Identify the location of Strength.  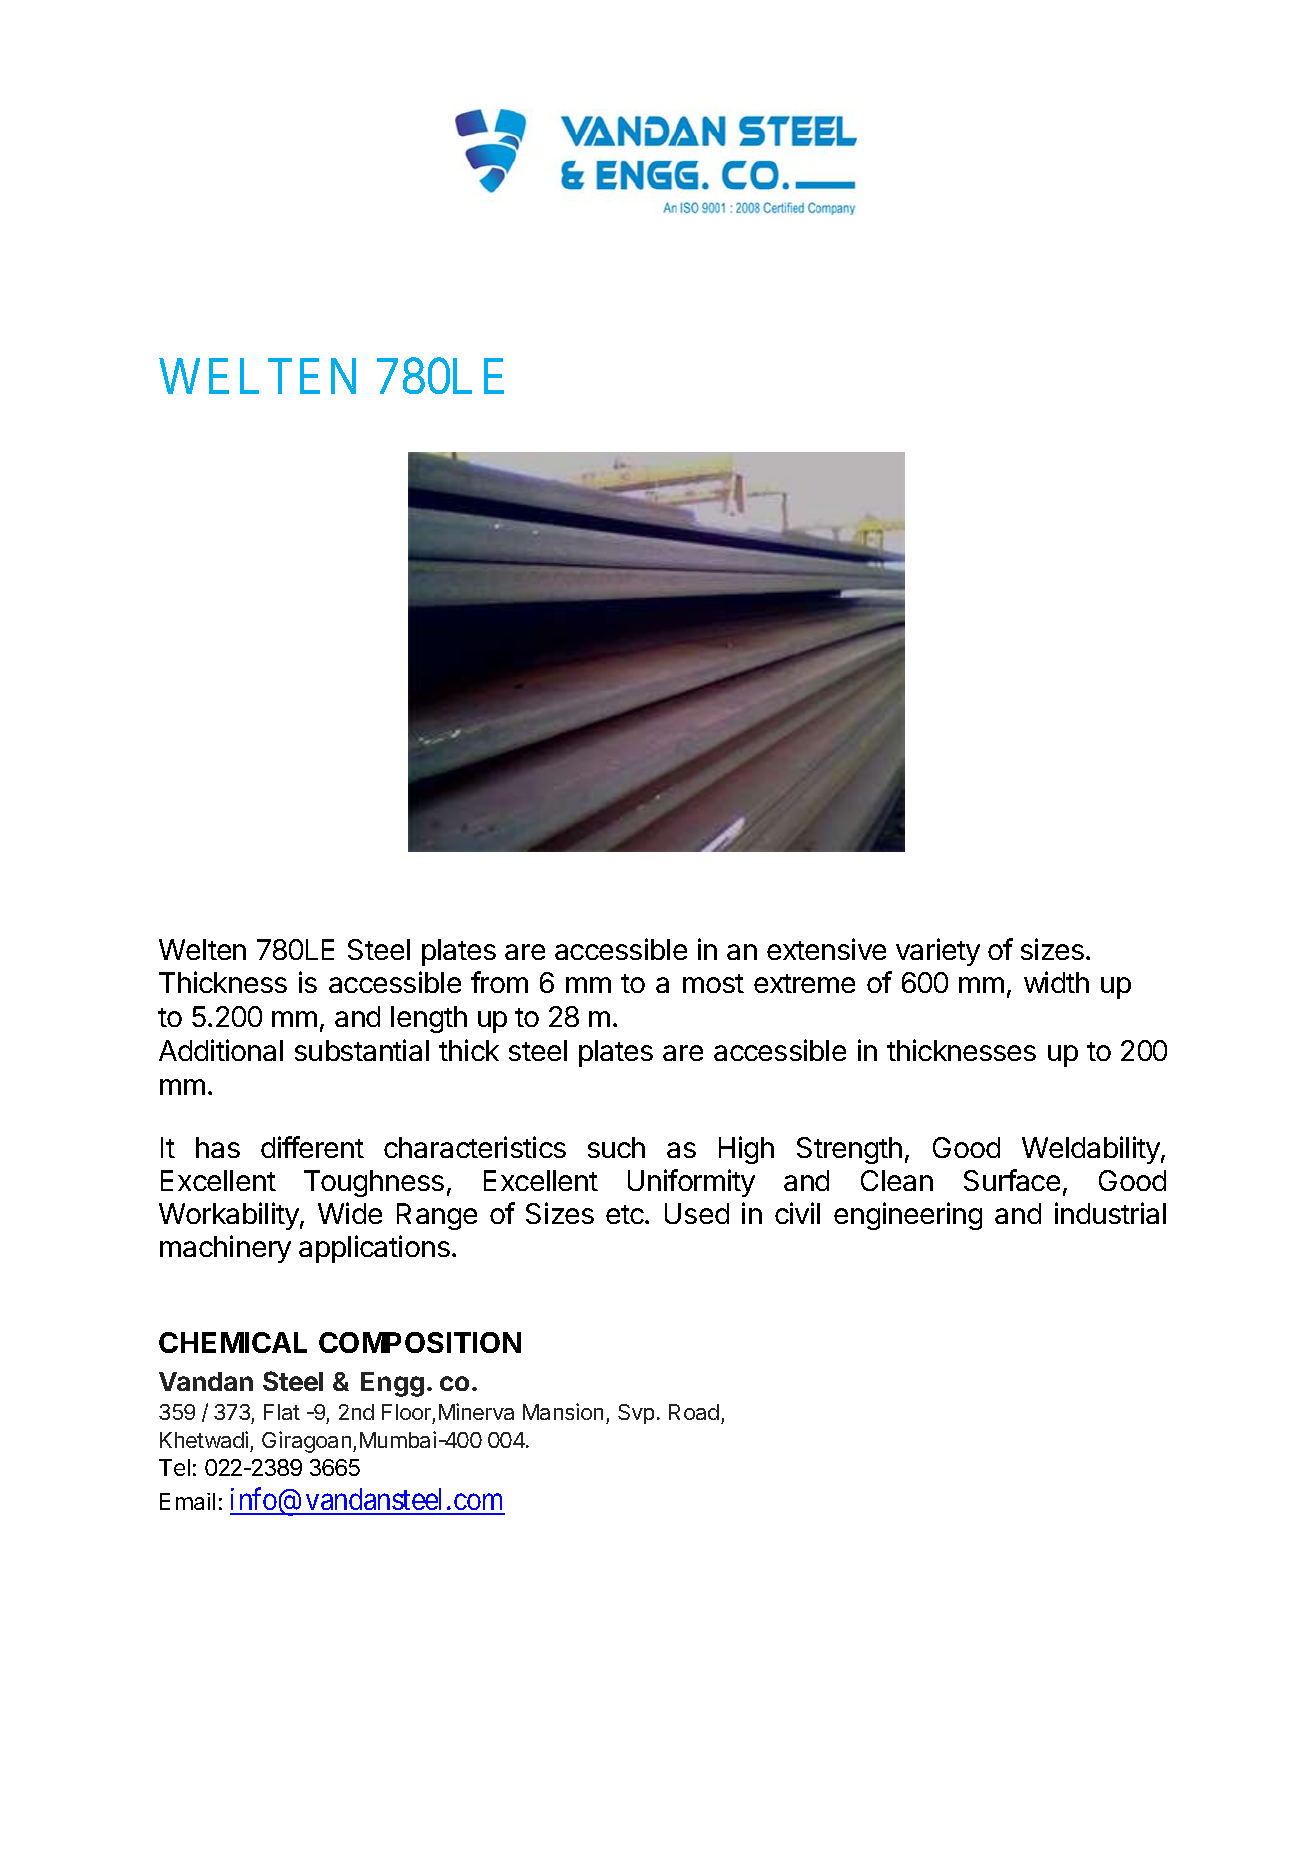
(849, 1150).
